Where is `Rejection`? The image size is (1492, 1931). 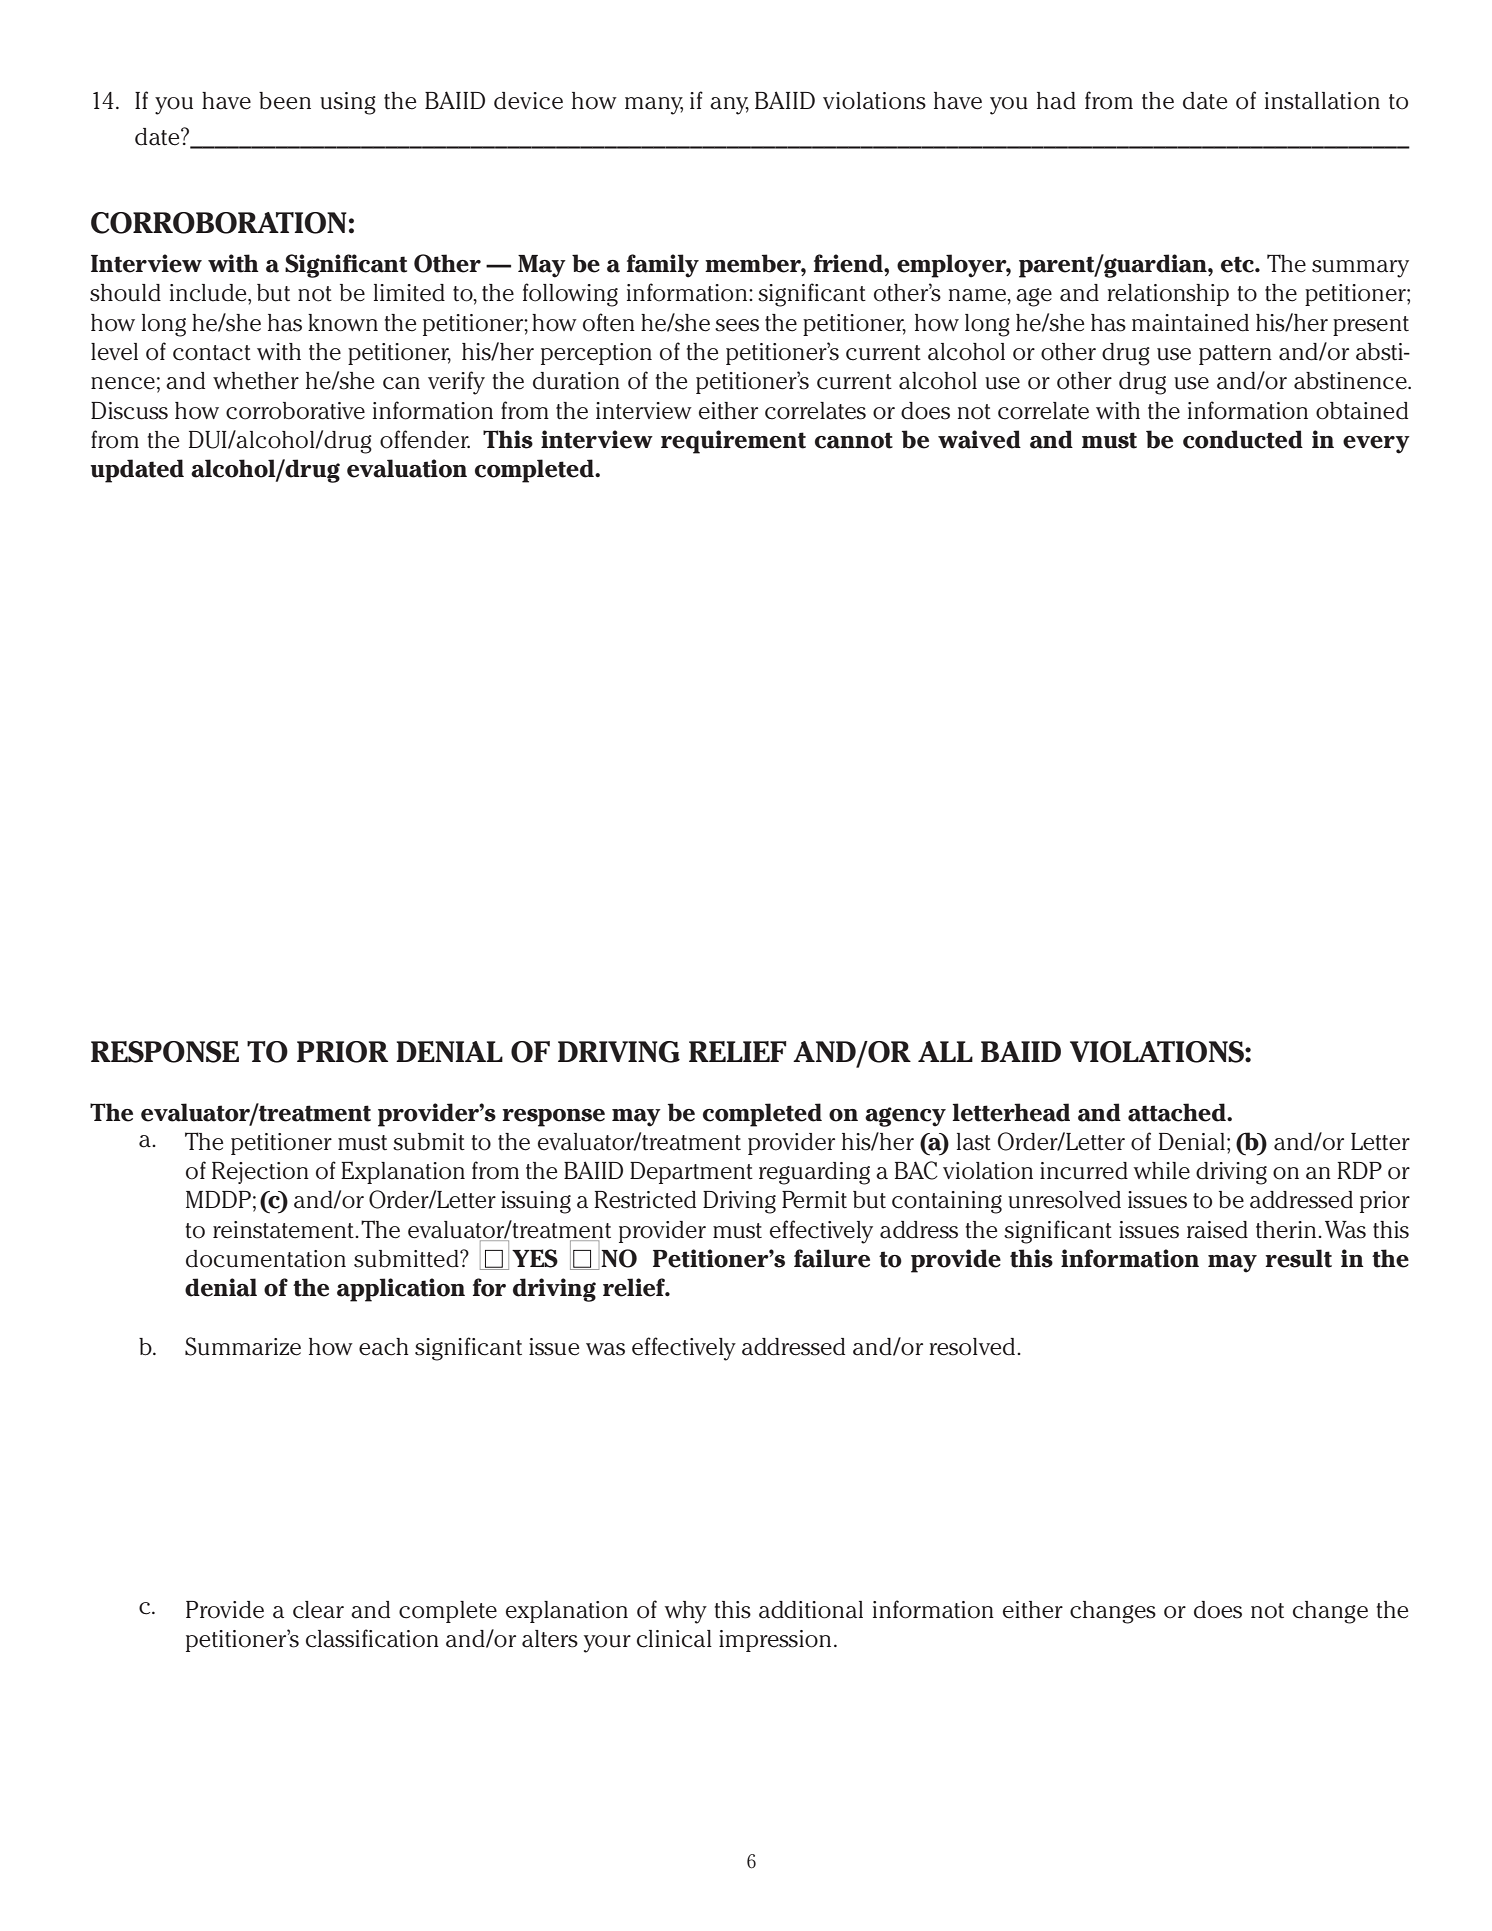
Rejection is located at coordinates (260, 1173).
